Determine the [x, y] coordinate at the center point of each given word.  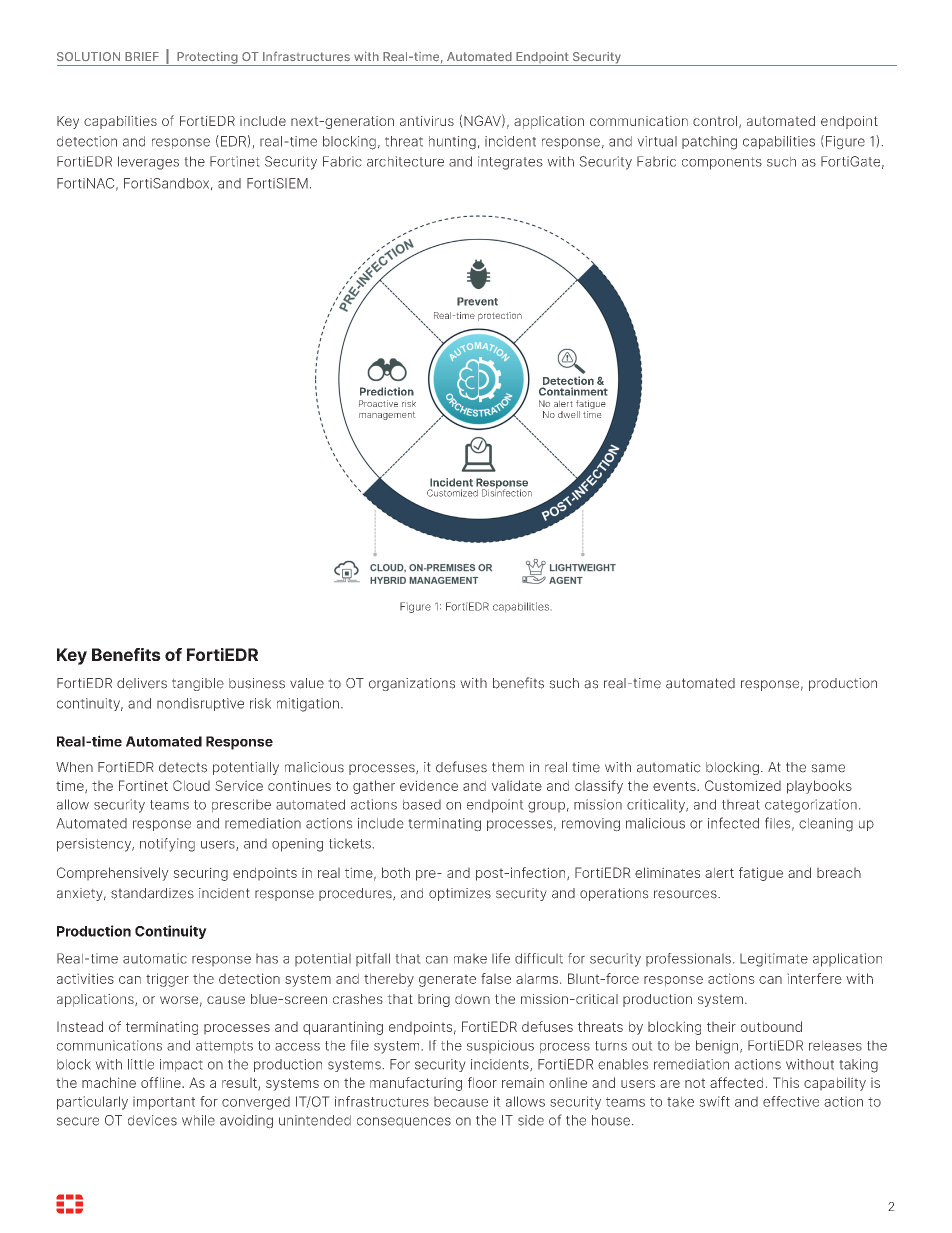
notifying [167, 845]
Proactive [378, 403]
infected [733, 823]
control [716, 122]
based [422, 805]
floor [482, 1082]
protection [500, 316]
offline [162, 1082]
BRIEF [142, 56]
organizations [412, 684]
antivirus [427, 121]
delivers [142, 683]
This [786, 1082]
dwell [569, 414]
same [828, 768]
